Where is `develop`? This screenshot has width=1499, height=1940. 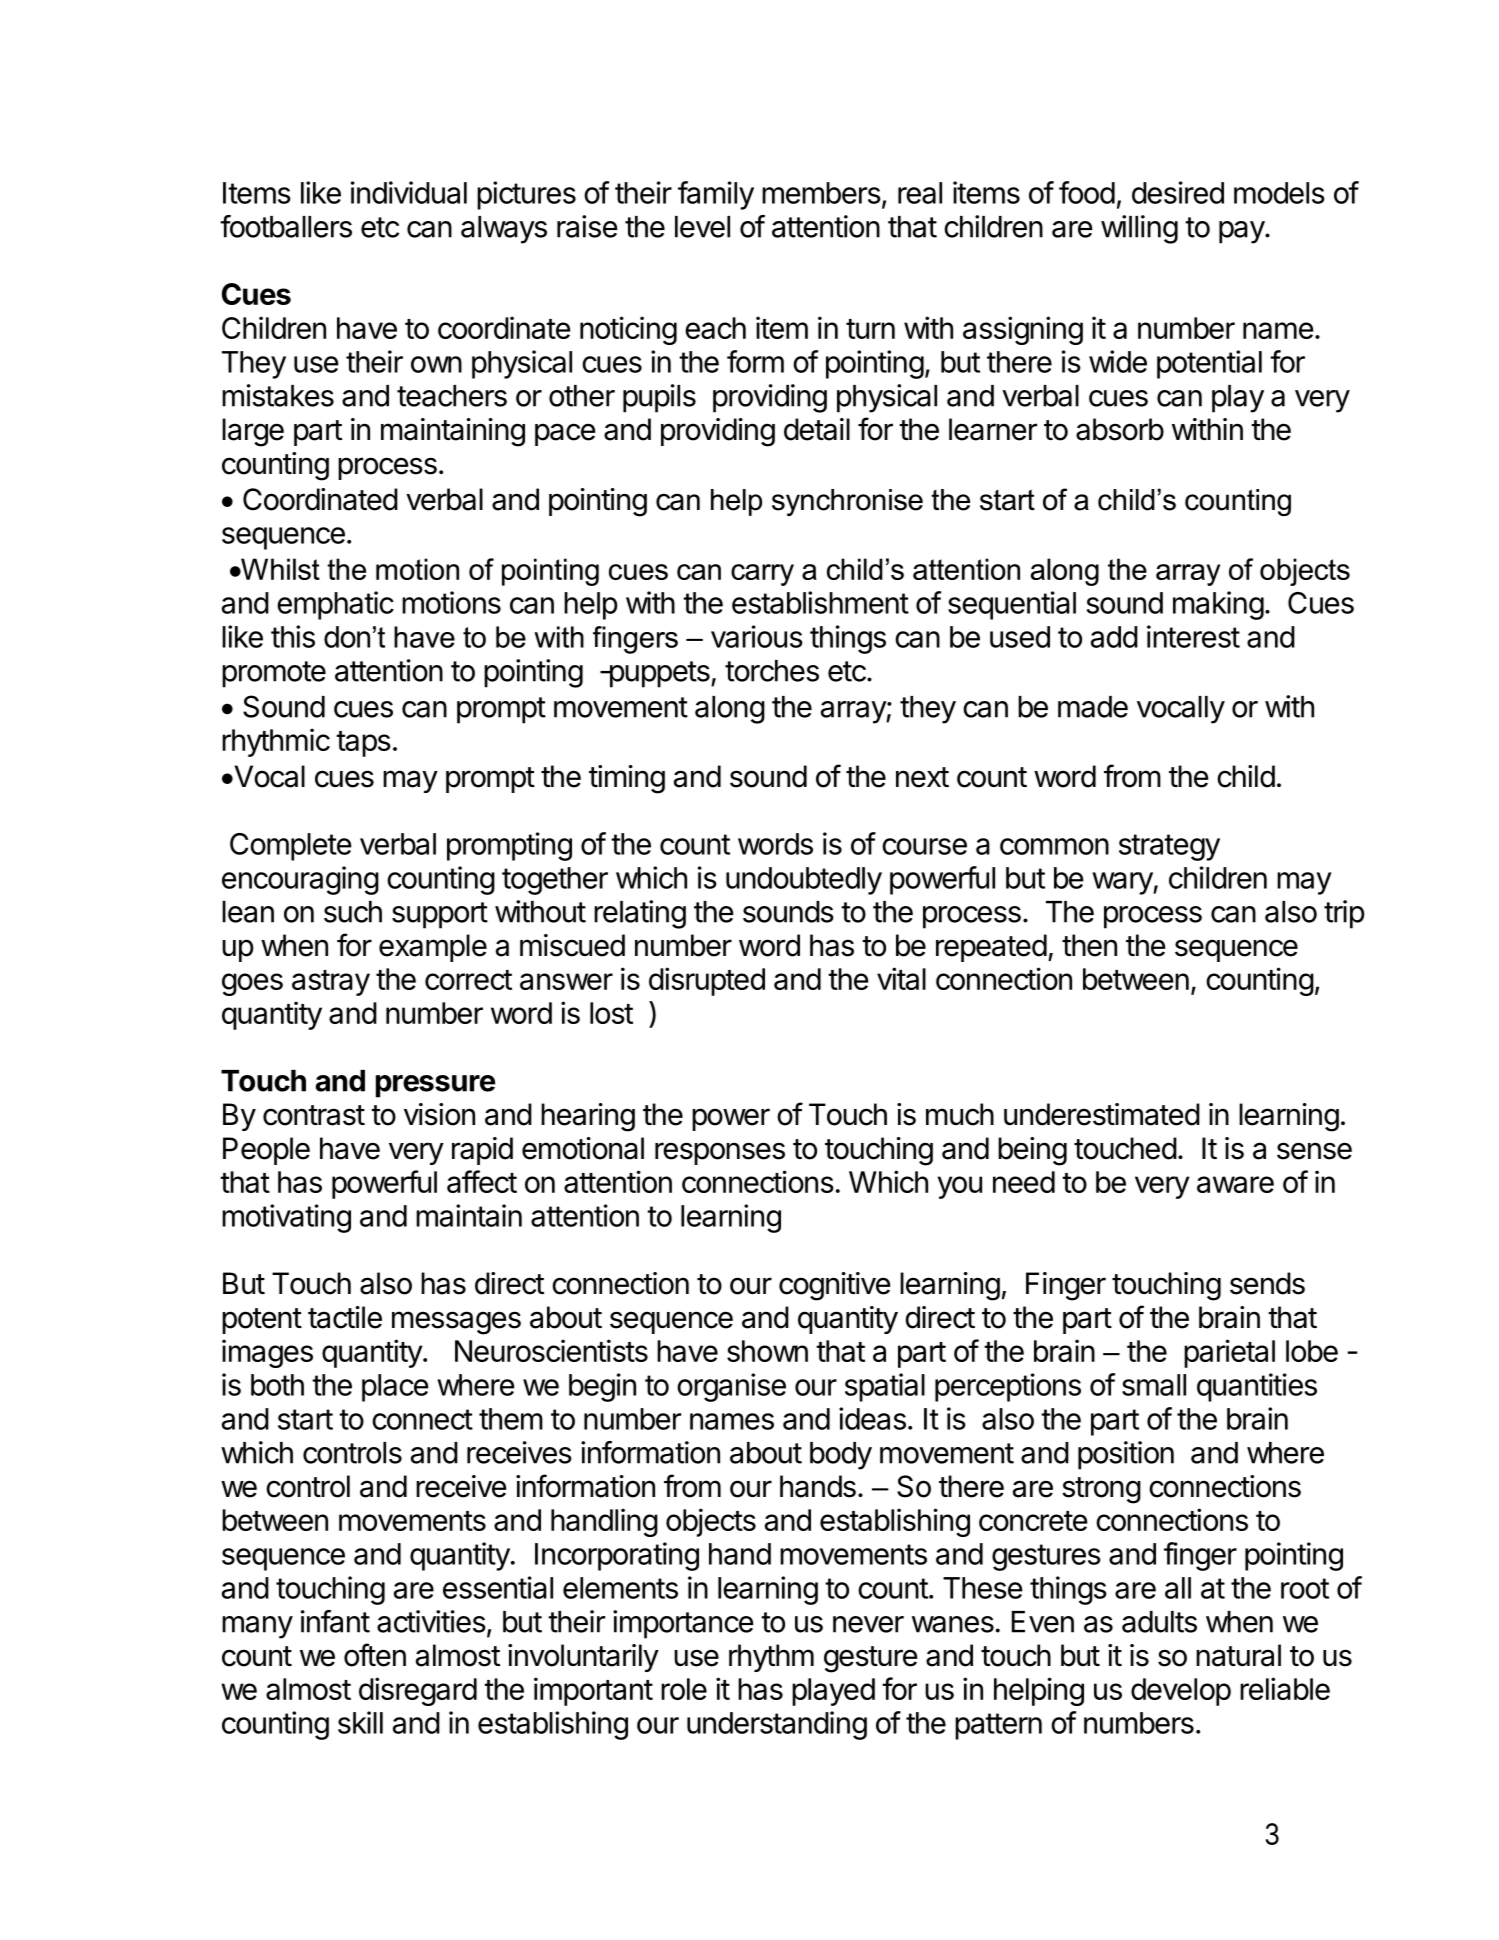 develop is located at coordinates (1181, 1692).
